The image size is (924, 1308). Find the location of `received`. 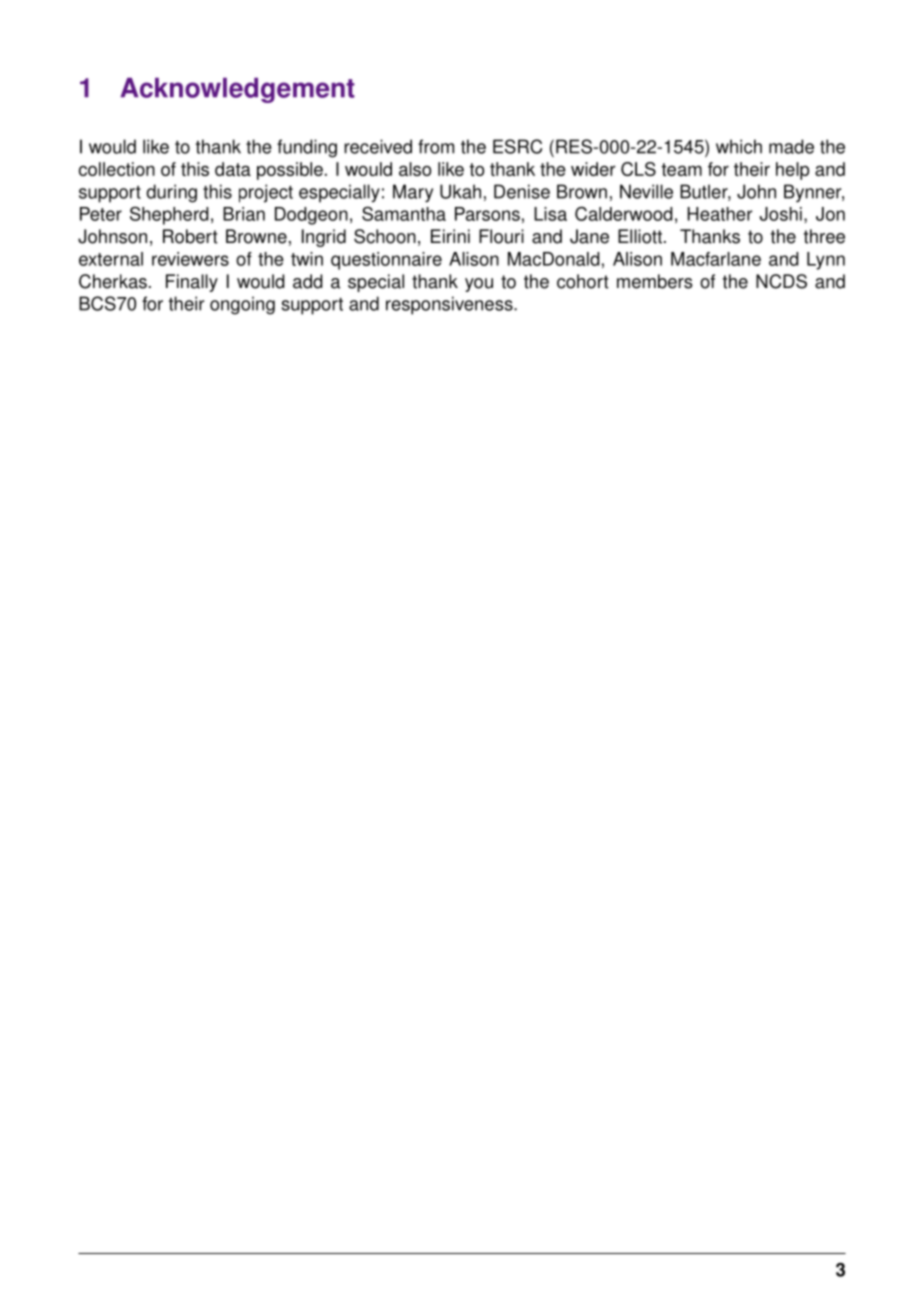

received is located at coordinates (378, 146).
